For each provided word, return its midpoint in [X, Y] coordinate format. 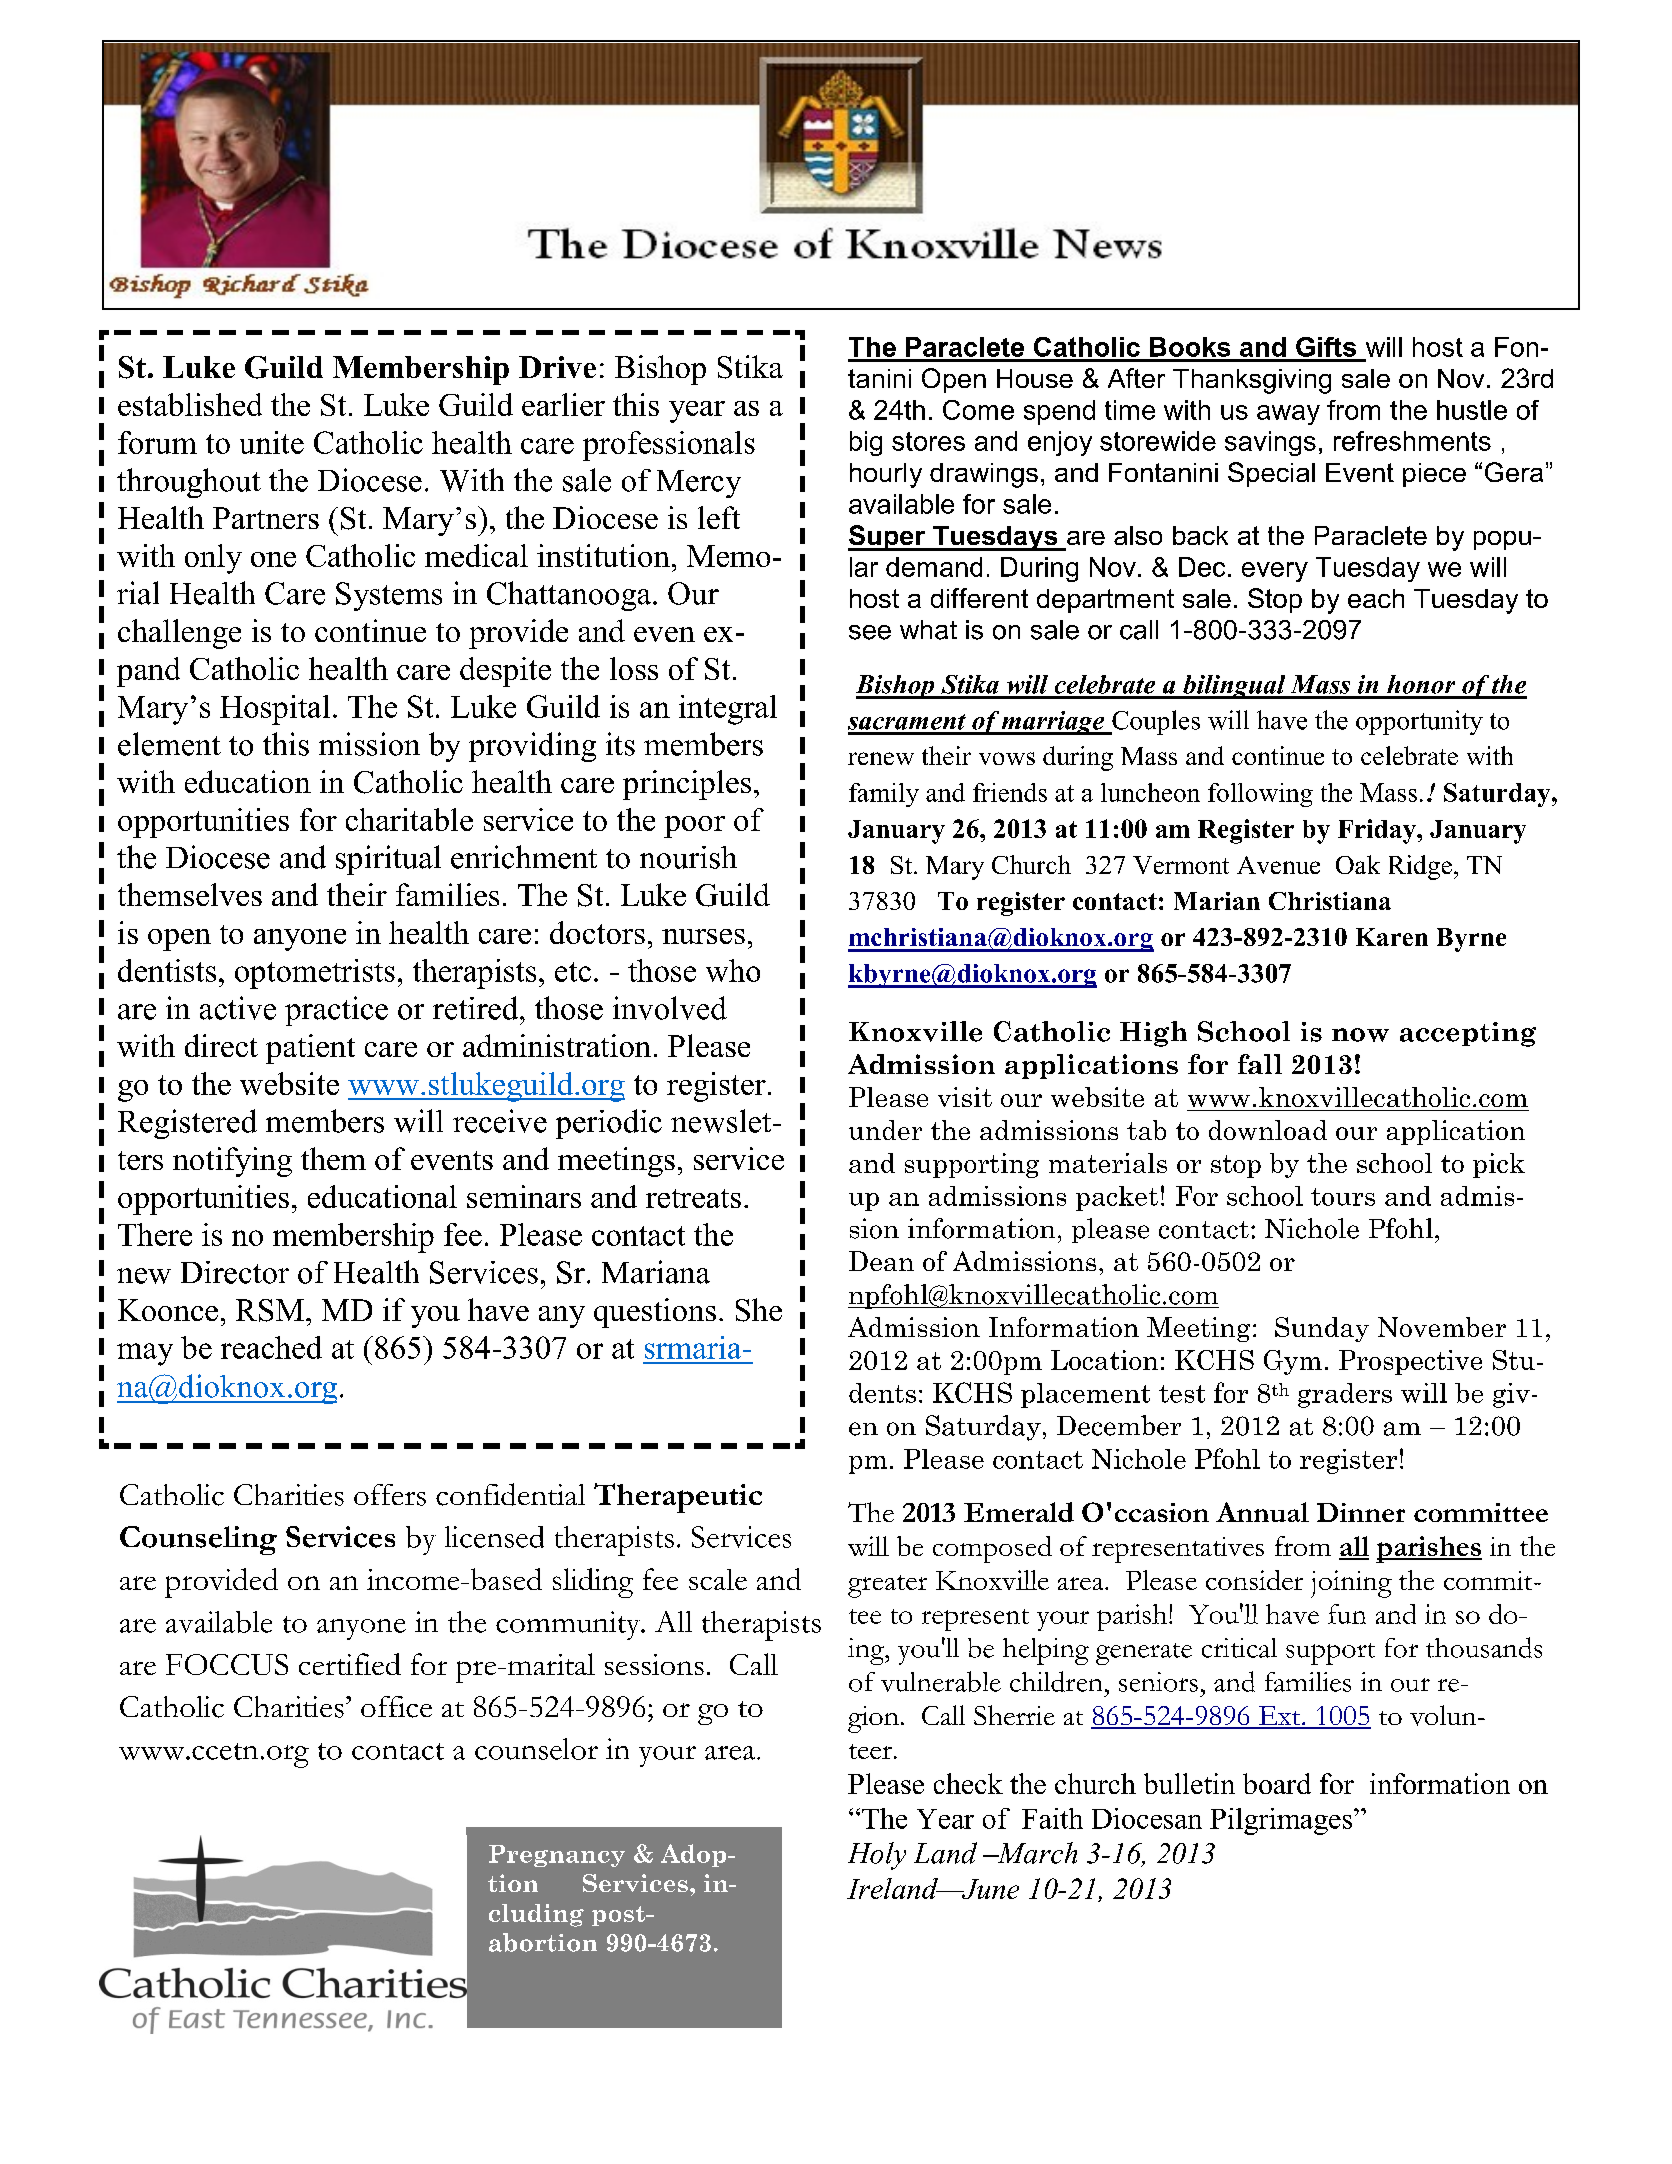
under [885, 1130]
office [396, 1707]
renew [881, 758]
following [1260, 795]
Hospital [275, 710]
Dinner [1361, 1512]
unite [272, 442]
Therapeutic [678, 1498]
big [866, 443]
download [1268, 1130]
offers [390, 1495]
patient [310, 1049]
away [1288, 415]
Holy [877, 1856]
